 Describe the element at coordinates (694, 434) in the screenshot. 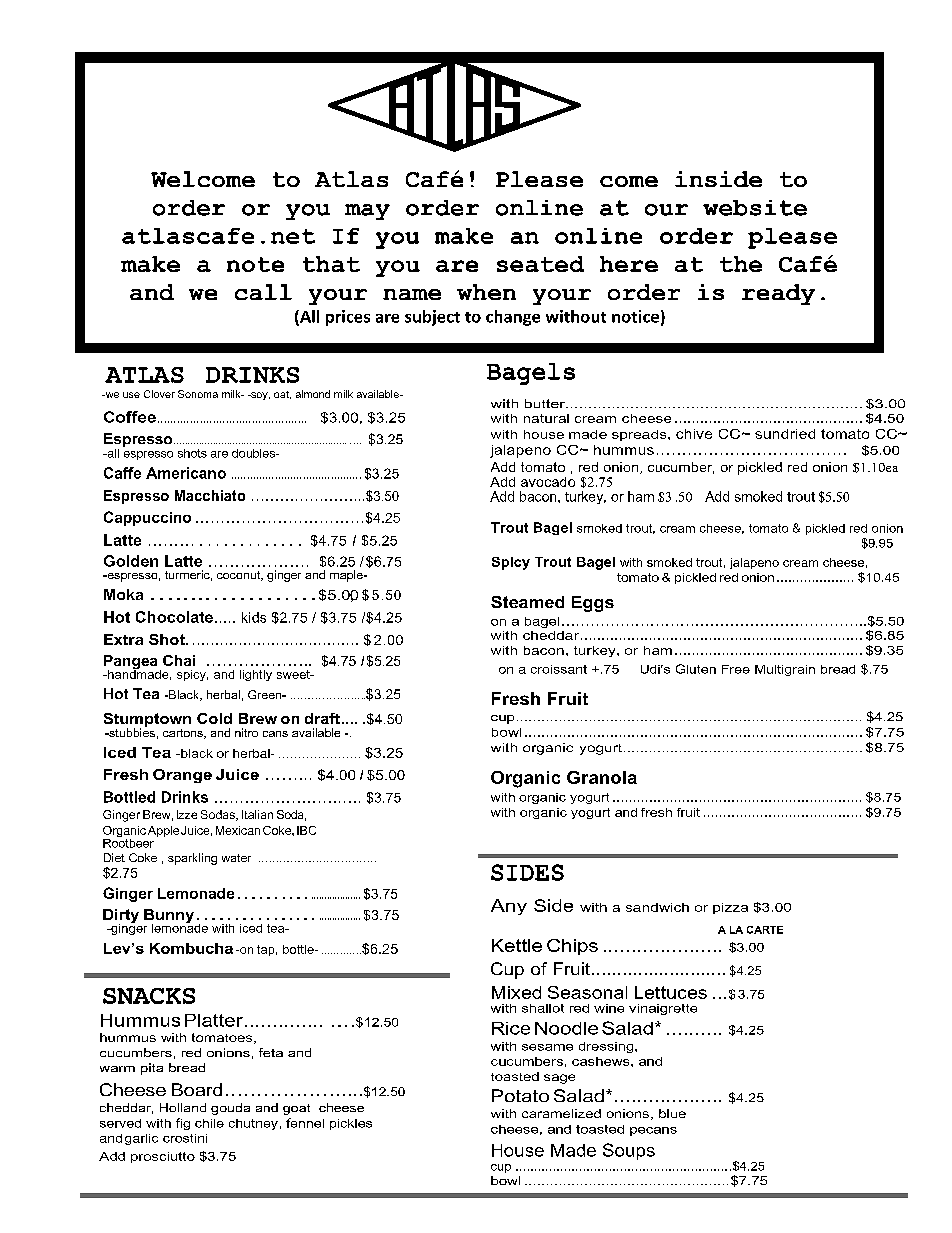

I see `chive` at that location.
